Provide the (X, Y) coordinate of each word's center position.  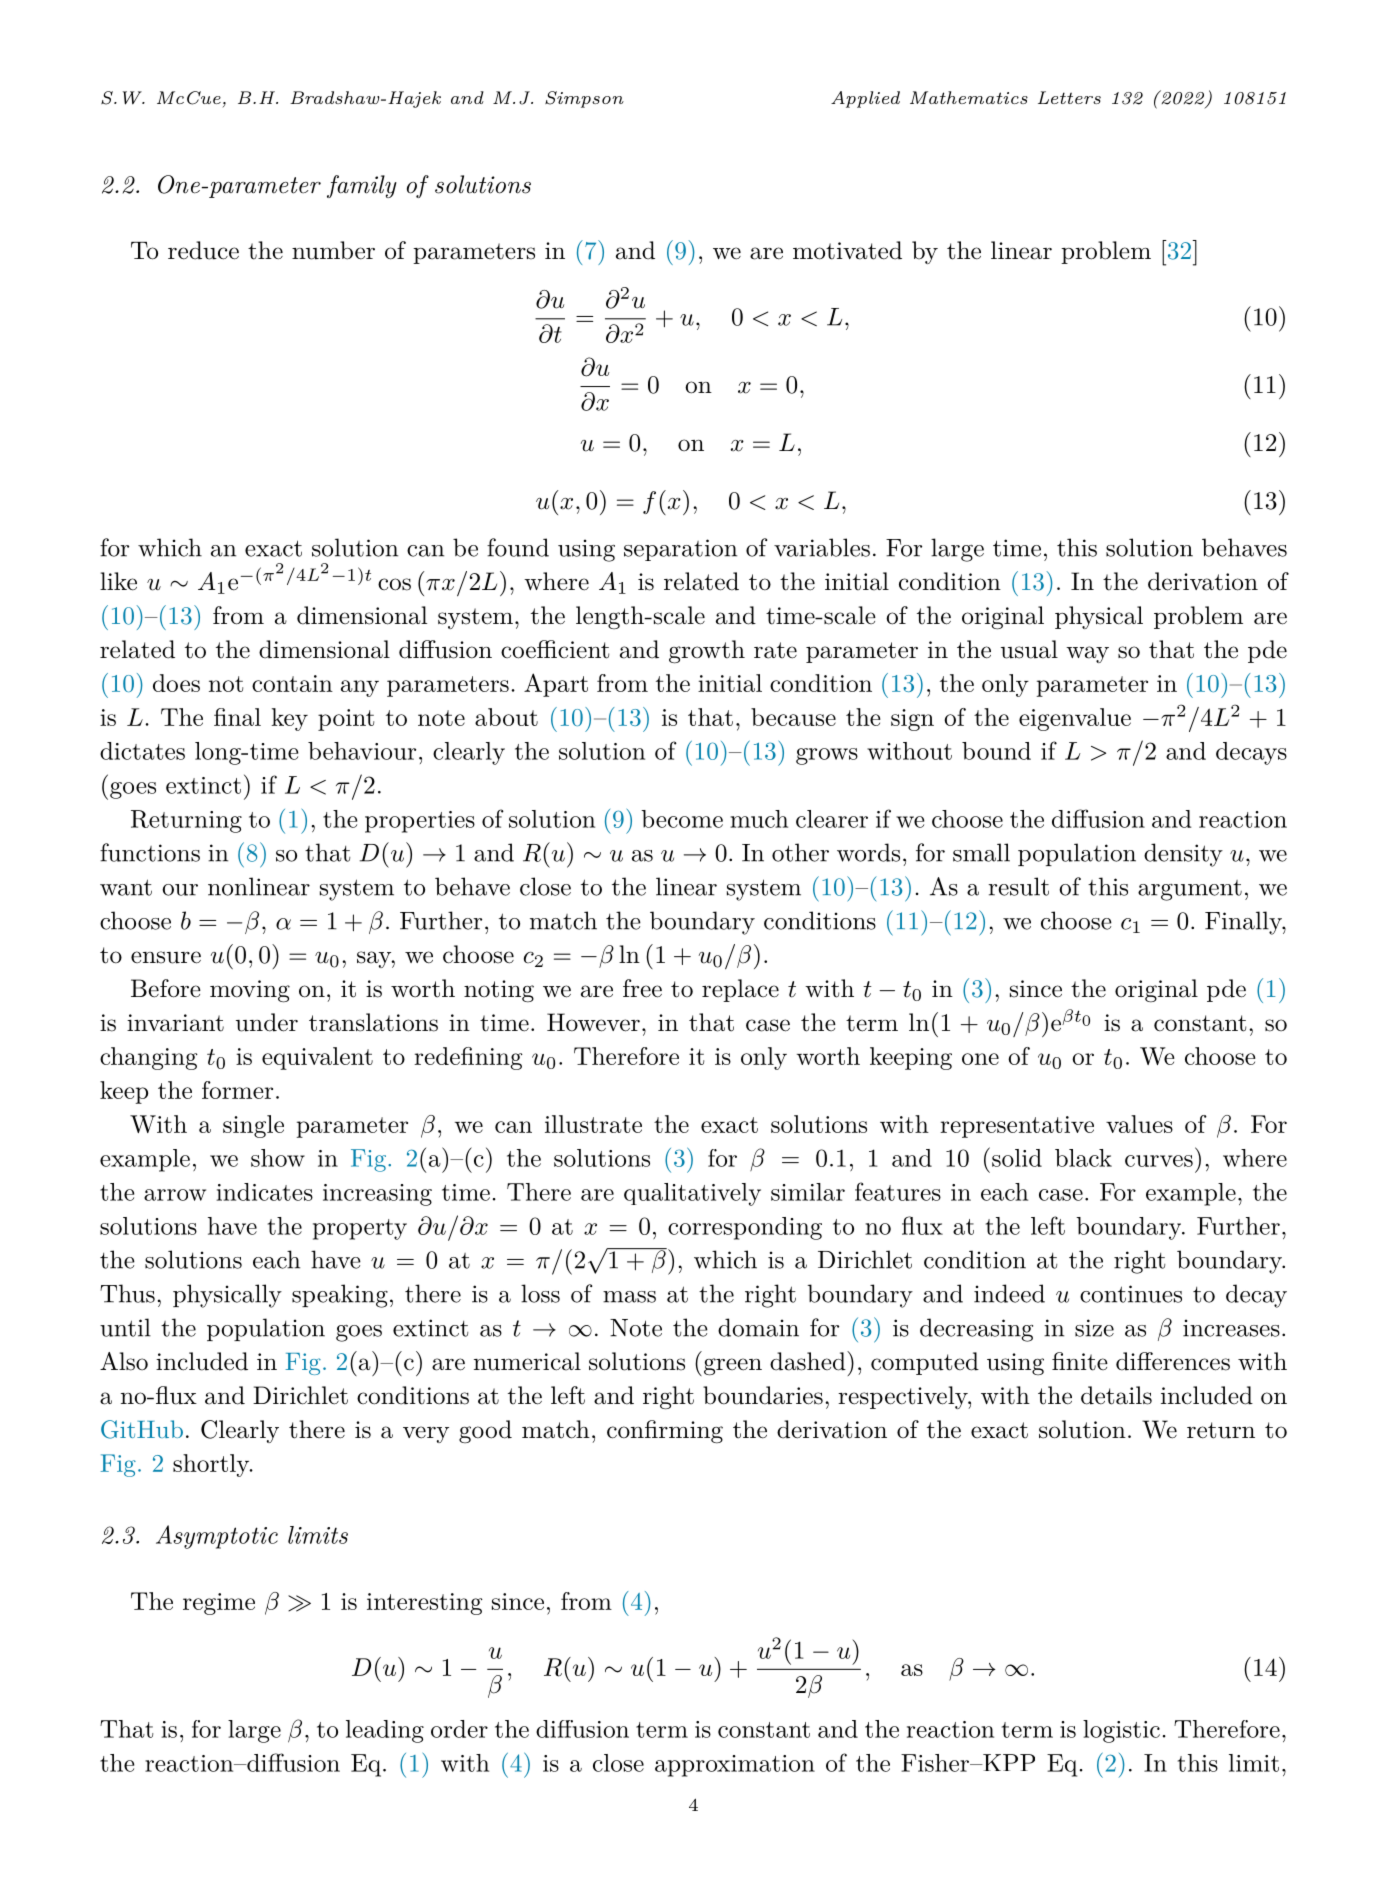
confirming (665, 1432)
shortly (212, 1465)
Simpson (584, 99)
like (118, 581)
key (289, 719)
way (1087, 654)
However (593, 1022)
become (682, 819)
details (1116, 1395)
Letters (1069, 97)
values (1139, 1124)
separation (680, 550)
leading (385, 1731)
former (237, 1090)
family (362, 186)
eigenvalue (1075, 719)
